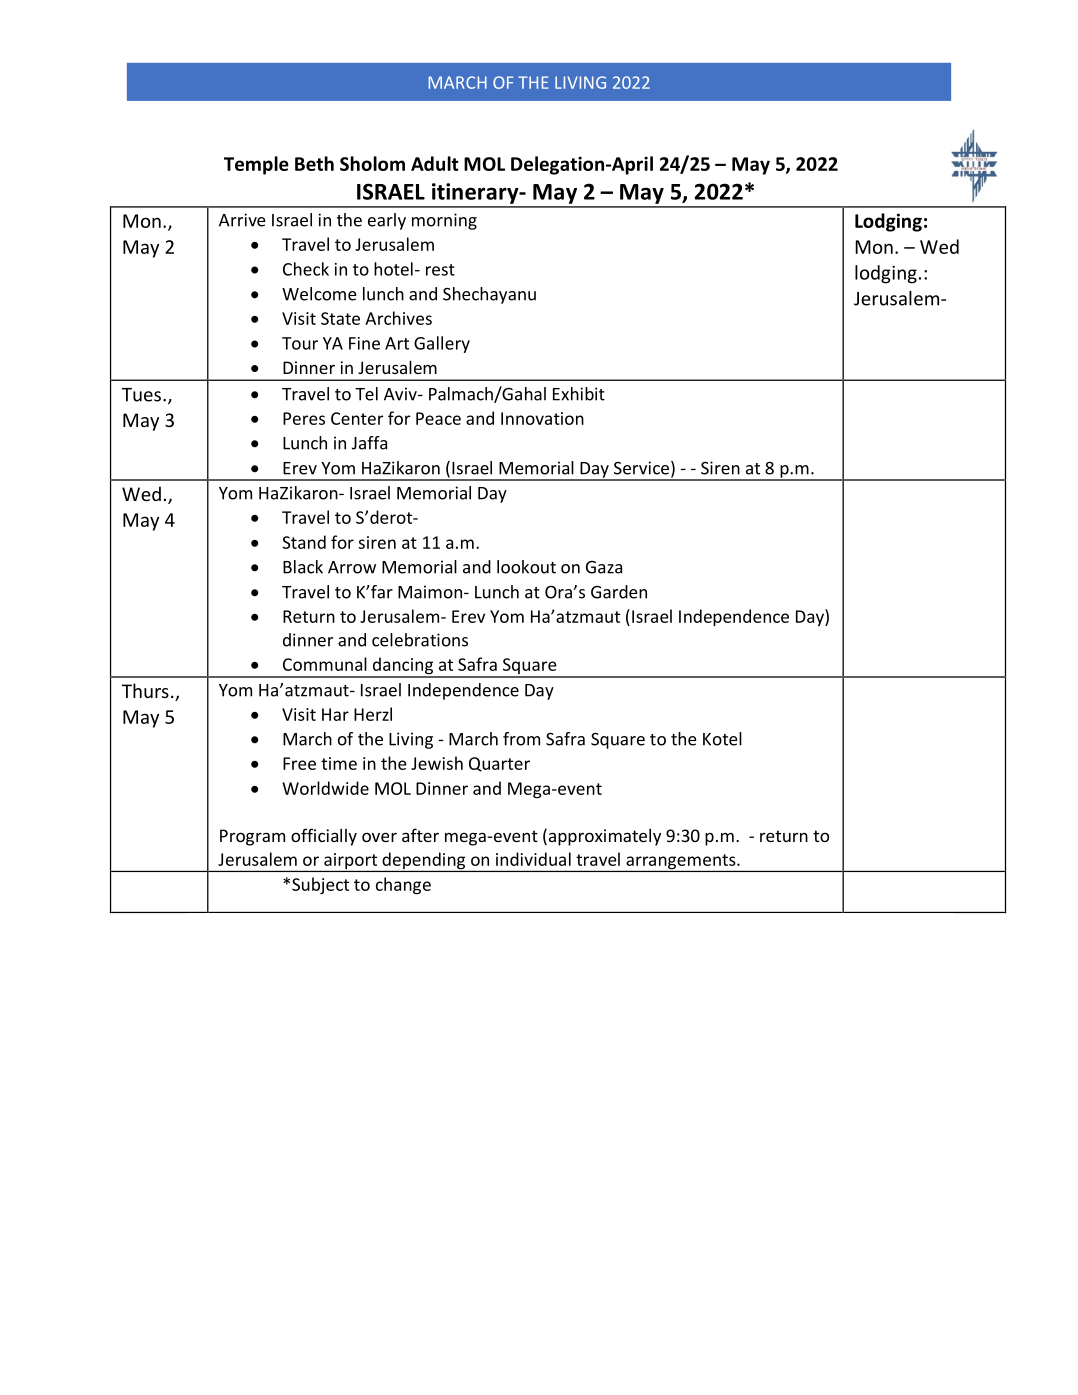 The width and height of the screenshot is (1078, 1395). What do you see at coordinates (435, 163) in the screenshot?
I see `Adult` at bounding box center [435, 163].
